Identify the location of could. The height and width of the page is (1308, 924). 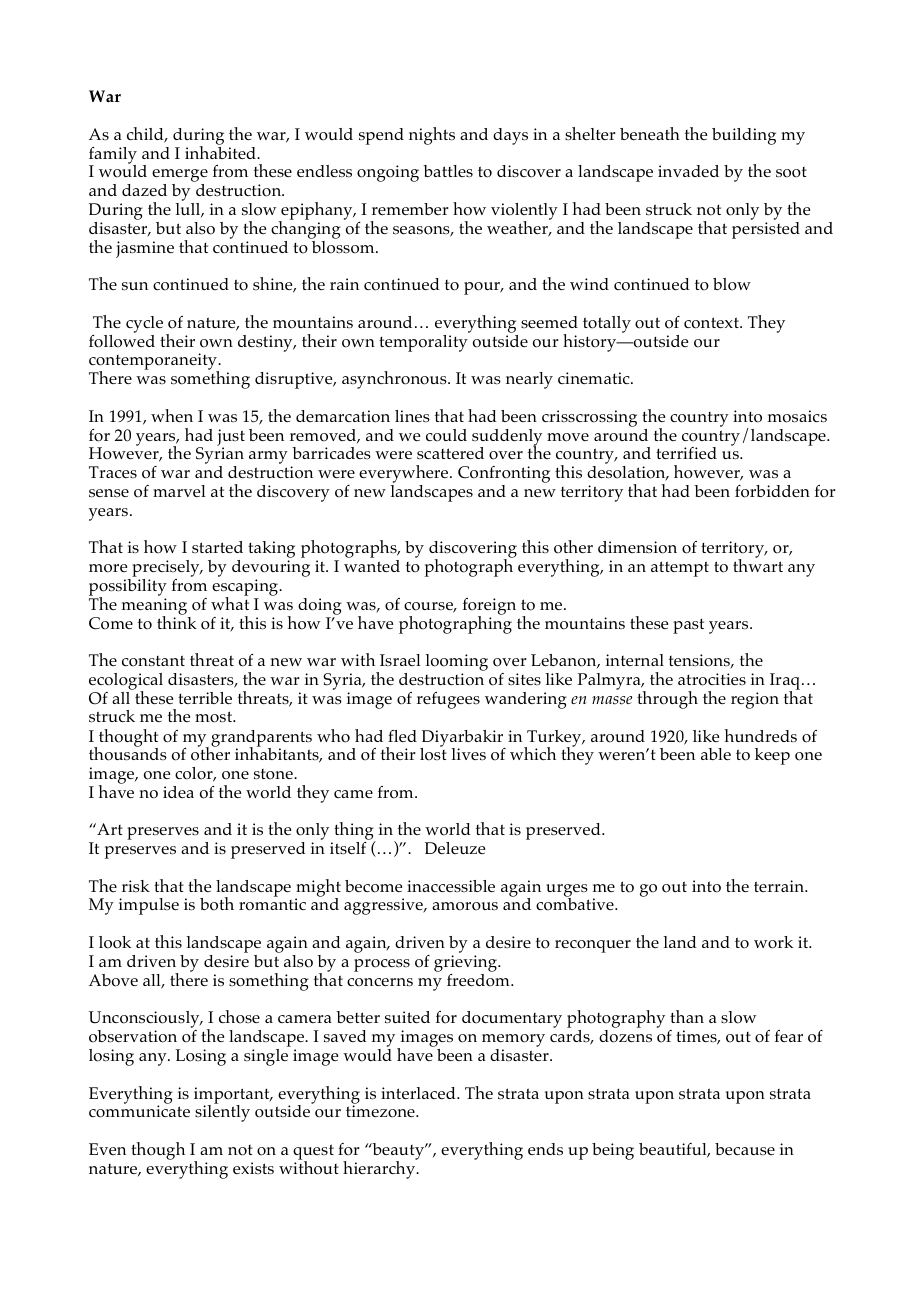
(446, 435).
